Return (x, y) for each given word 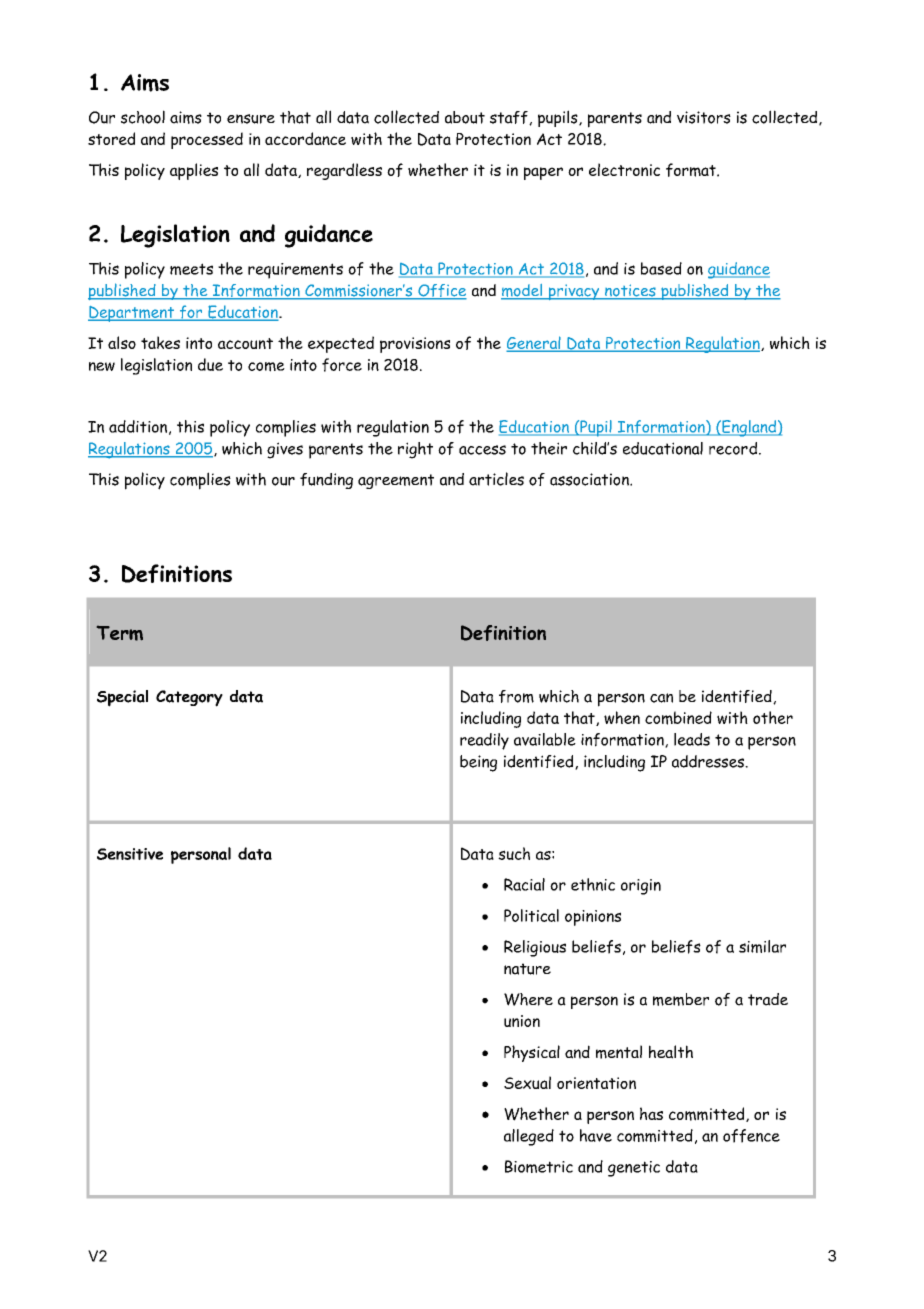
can (661, 698)
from (516, 696)
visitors (704, 117)
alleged (529, 1137)
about (465, 117)
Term (120, 633)
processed (207, 140)
